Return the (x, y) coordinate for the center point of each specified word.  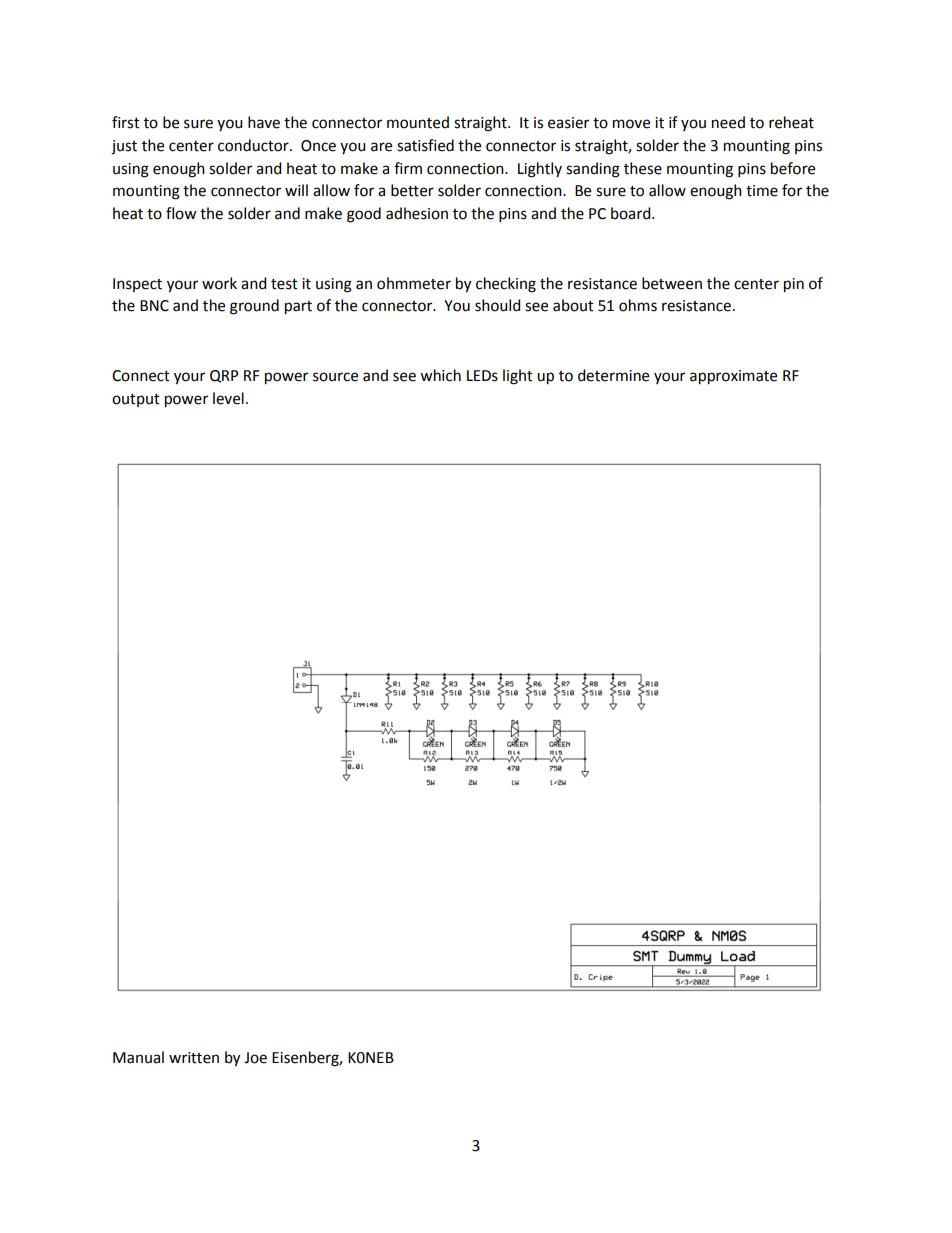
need (728, 122)
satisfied (425, 145)
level (228, 398)
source (335, 377)
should (497, 305)
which (440, 375)
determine (613, 375)
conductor (254, 145)
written (194, 1058)
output (136, 400)
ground (254, 307)
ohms (638, 305)
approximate (733, 377)
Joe (255, 1058)
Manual (138, 1057)
